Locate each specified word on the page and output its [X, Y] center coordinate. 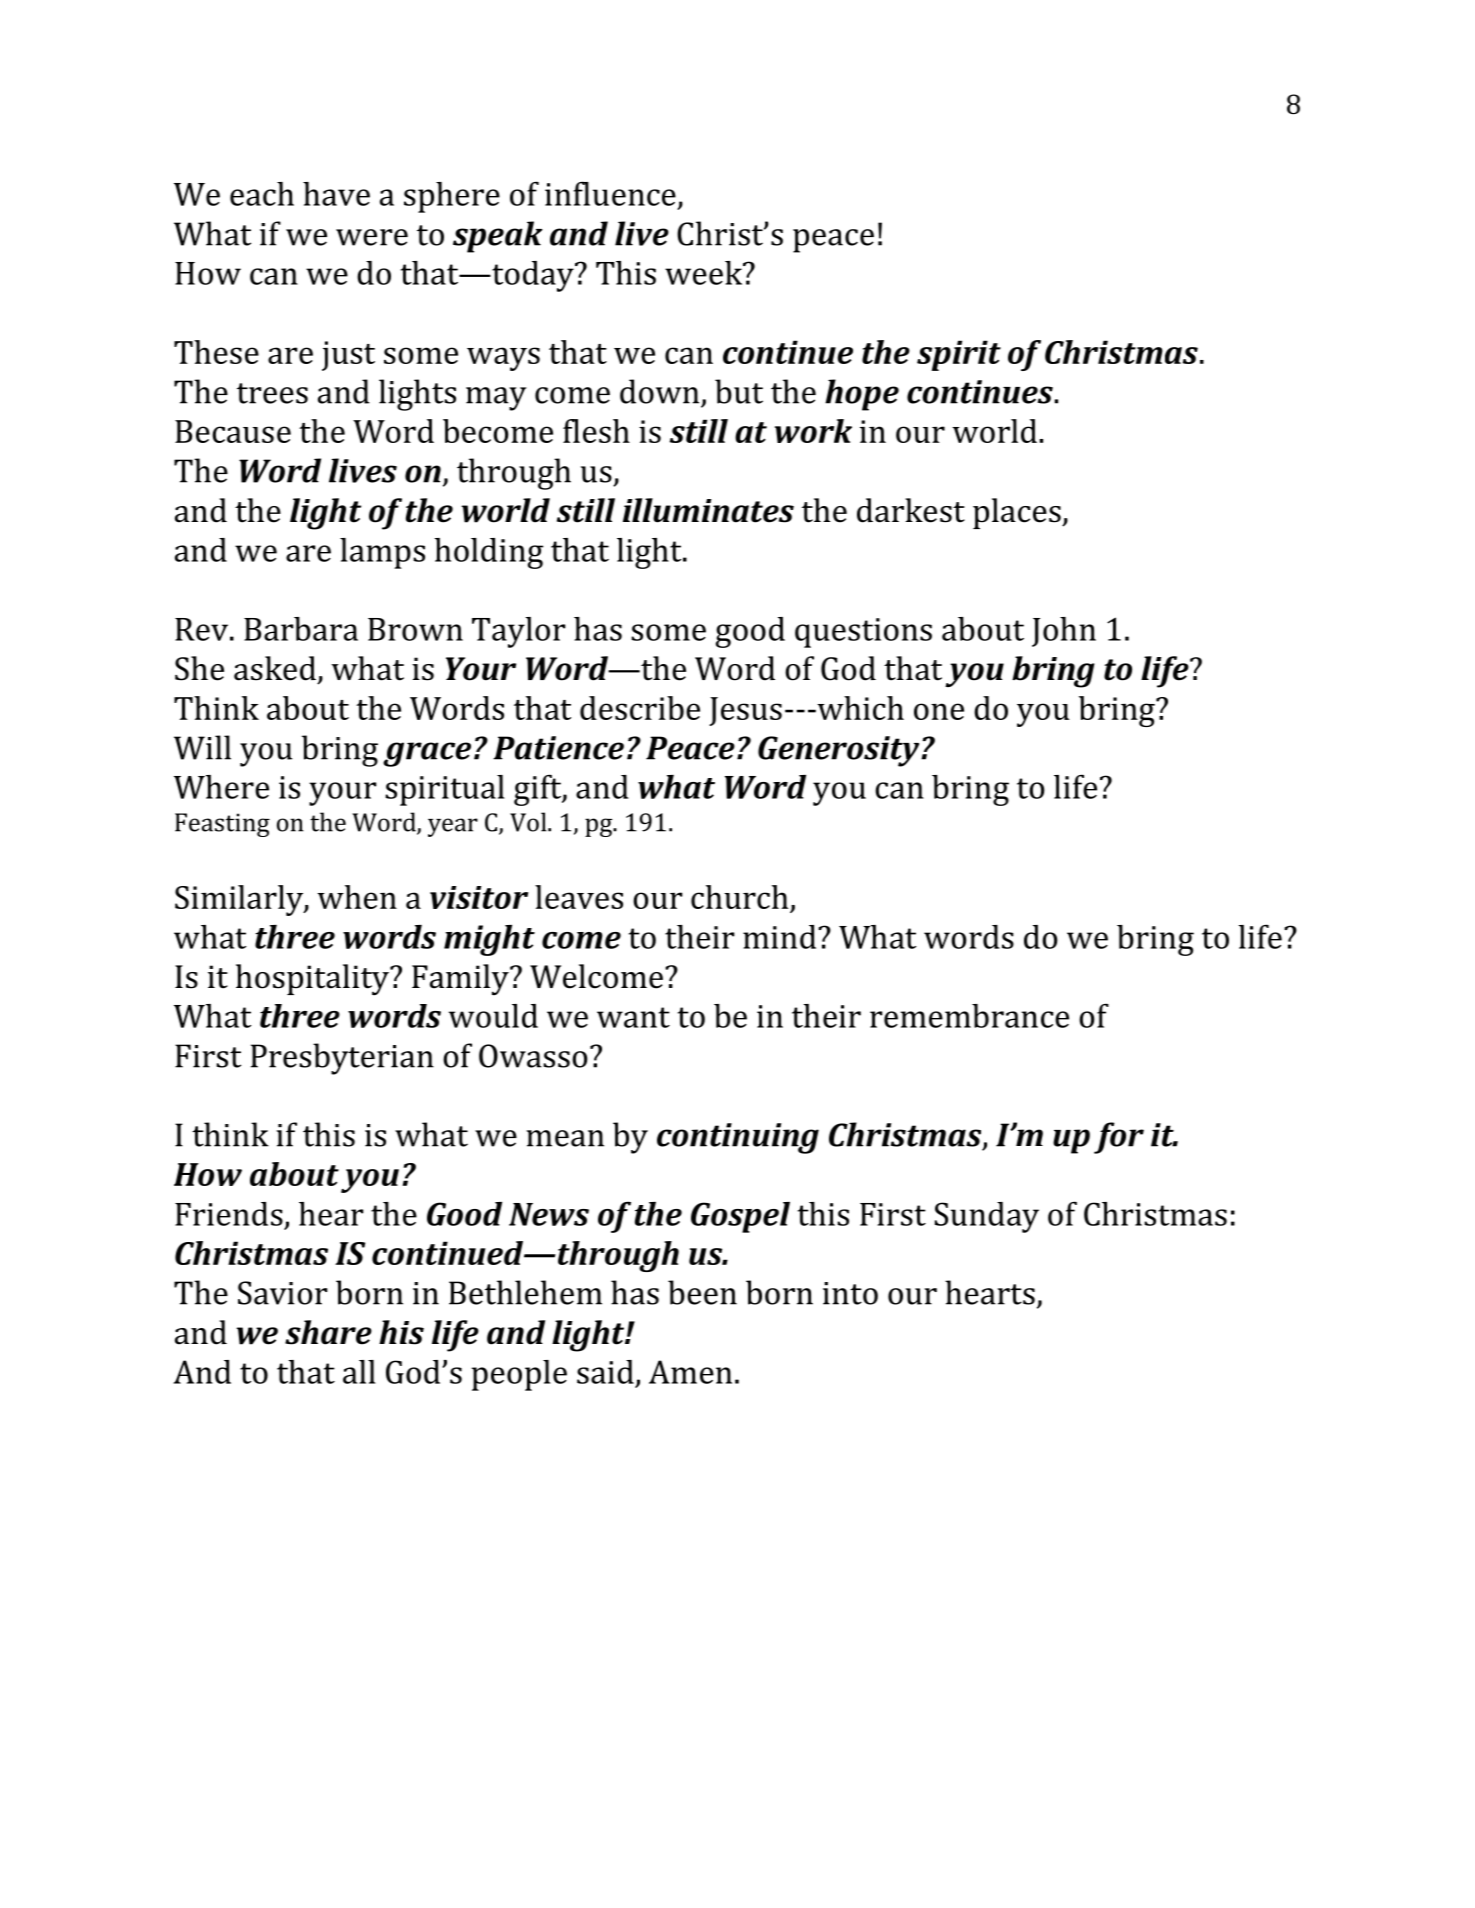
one [939, 711]
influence [610, 193]
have [336, 194]
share [328, 1332]
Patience [558, 748]
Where [221, 787]
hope [862, 395]
